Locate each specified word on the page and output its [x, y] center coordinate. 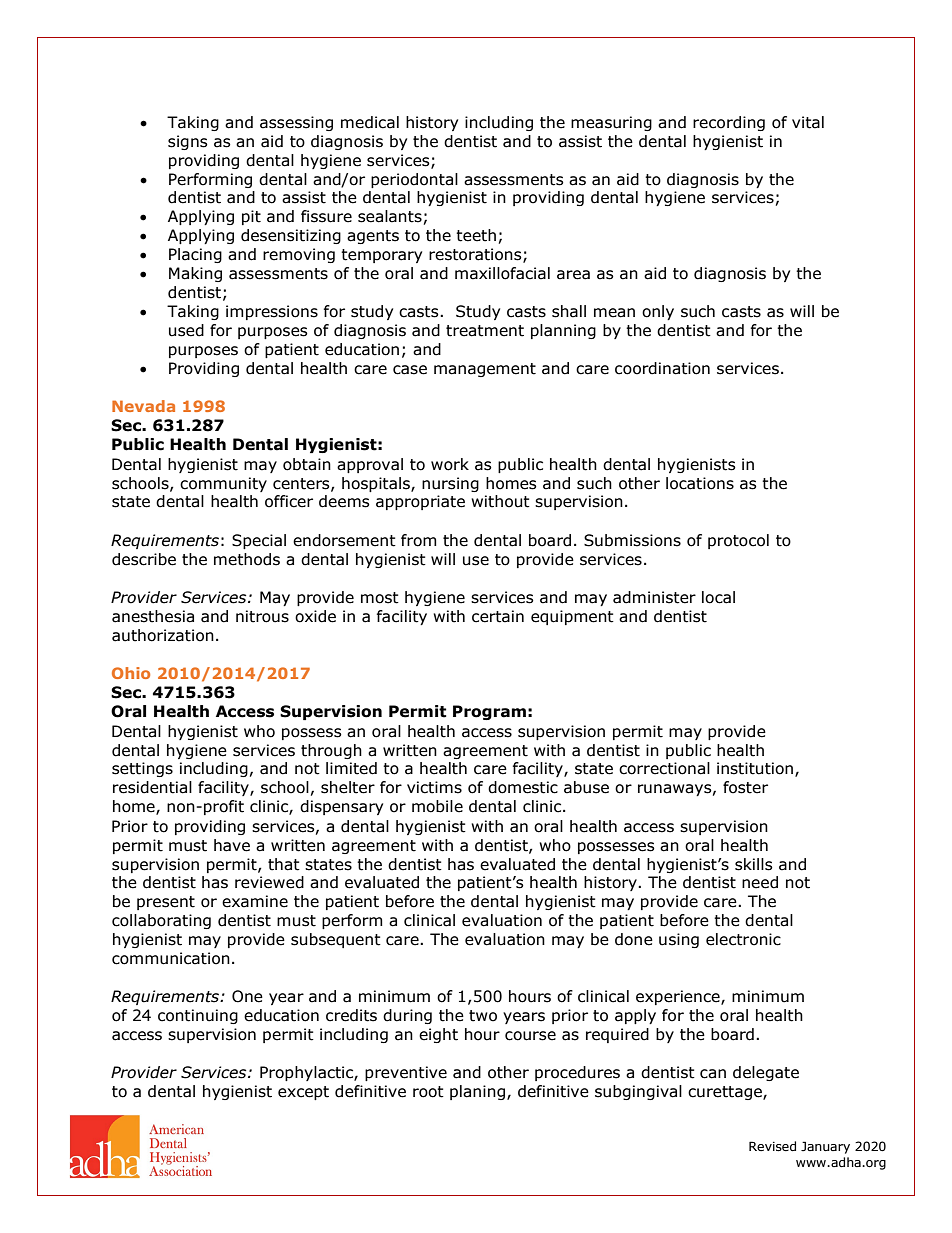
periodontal [414, 180]
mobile [437, 806]
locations [700, 483]
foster [745, 787]
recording [729, 123]
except [303, 1093]
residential [152, 787]
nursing [450, 484]
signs [188, 142]
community [223, 484]
